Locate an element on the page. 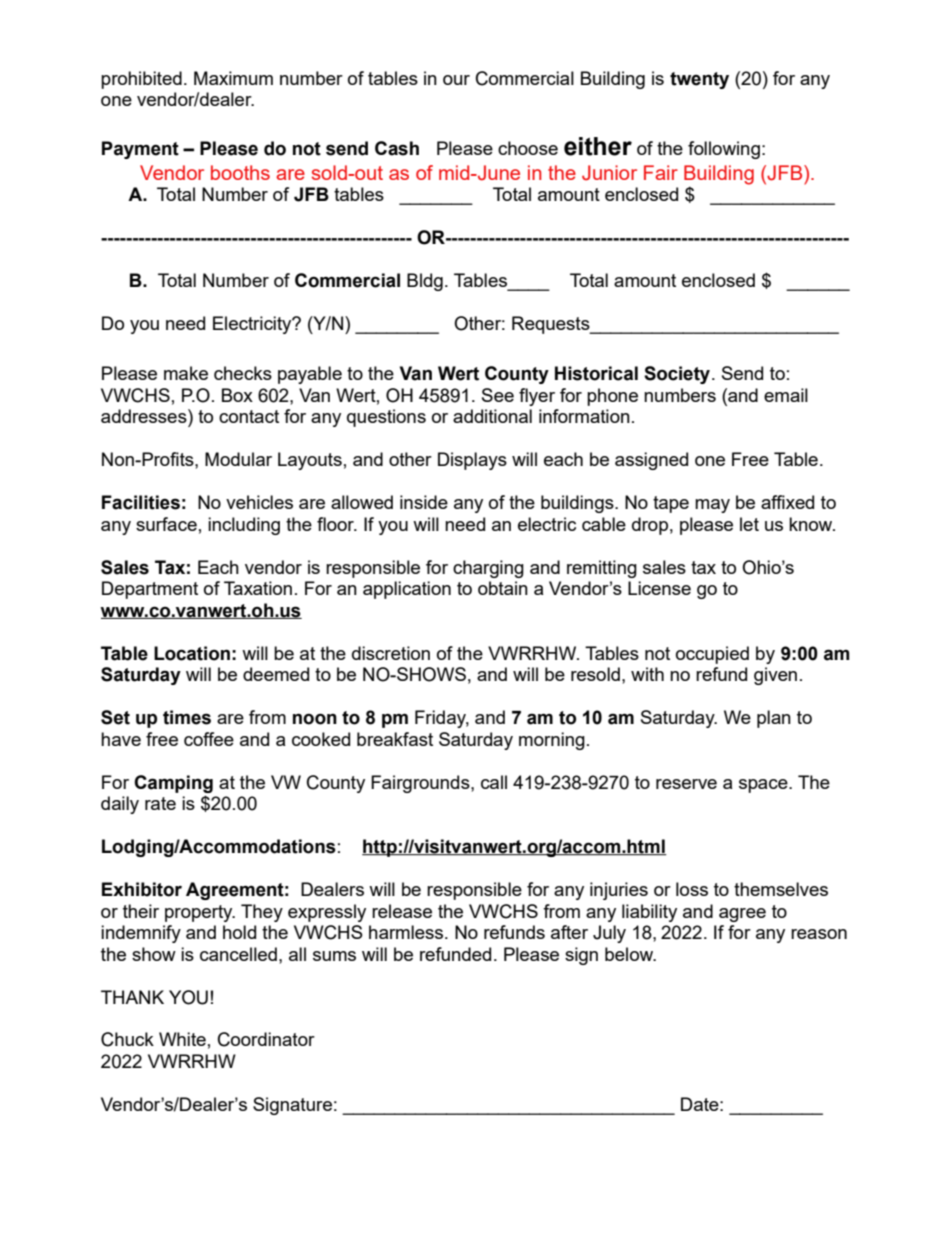 The width and height of the image is (952, 1233). harmless is located at coordinates (407, 932).
